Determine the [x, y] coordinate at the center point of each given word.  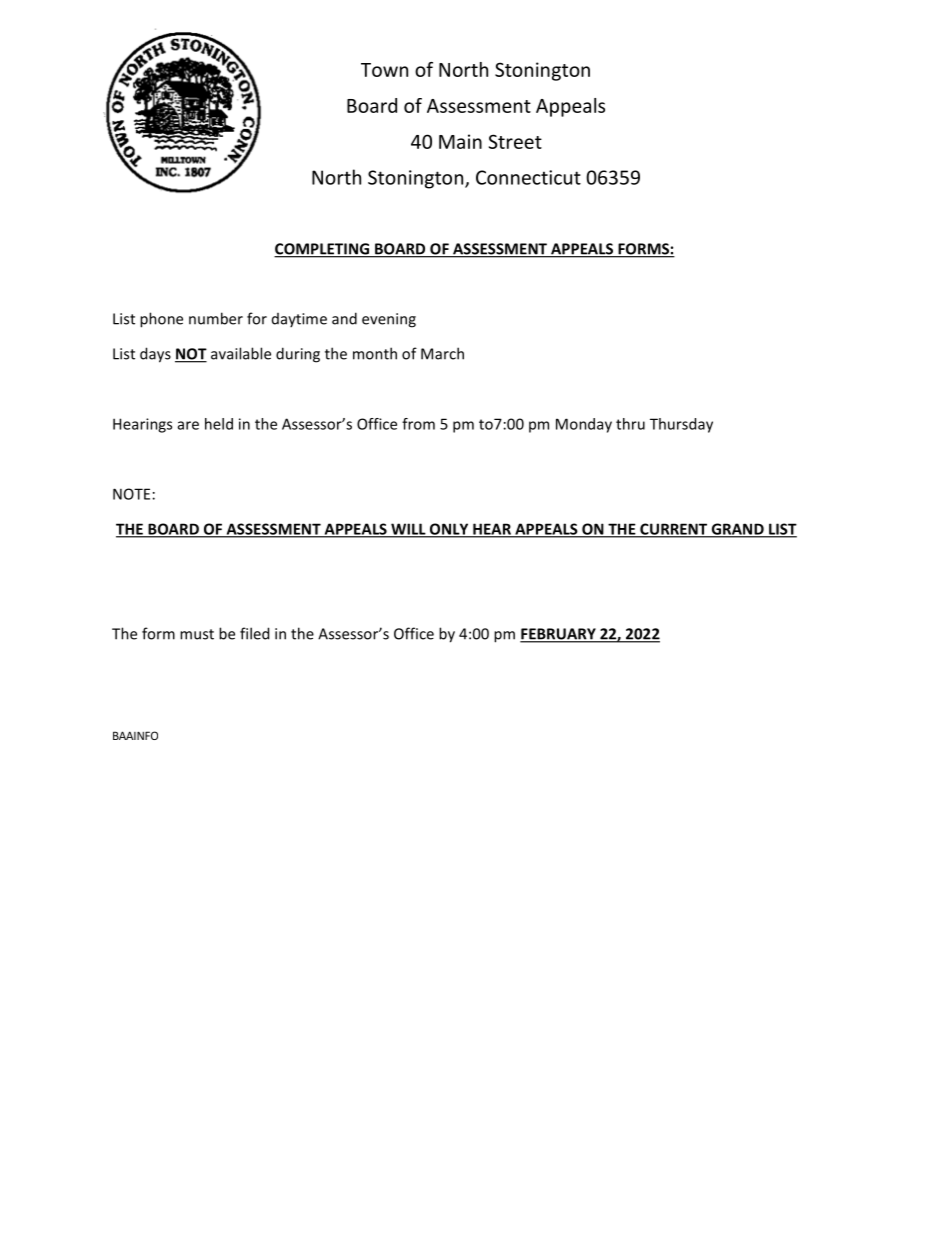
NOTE [131, 494]
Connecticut [528, 177]
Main [460, 141]
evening [389, 320]
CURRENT [674, 530]
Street [515, 141]
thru [630, 424]
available [241, 353]
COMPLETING [323, 250]
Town [384, 70]
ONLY [449, 530]
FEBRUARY [559, 635]
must [197, 634]
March [442, 353]
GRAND [737, 530]
